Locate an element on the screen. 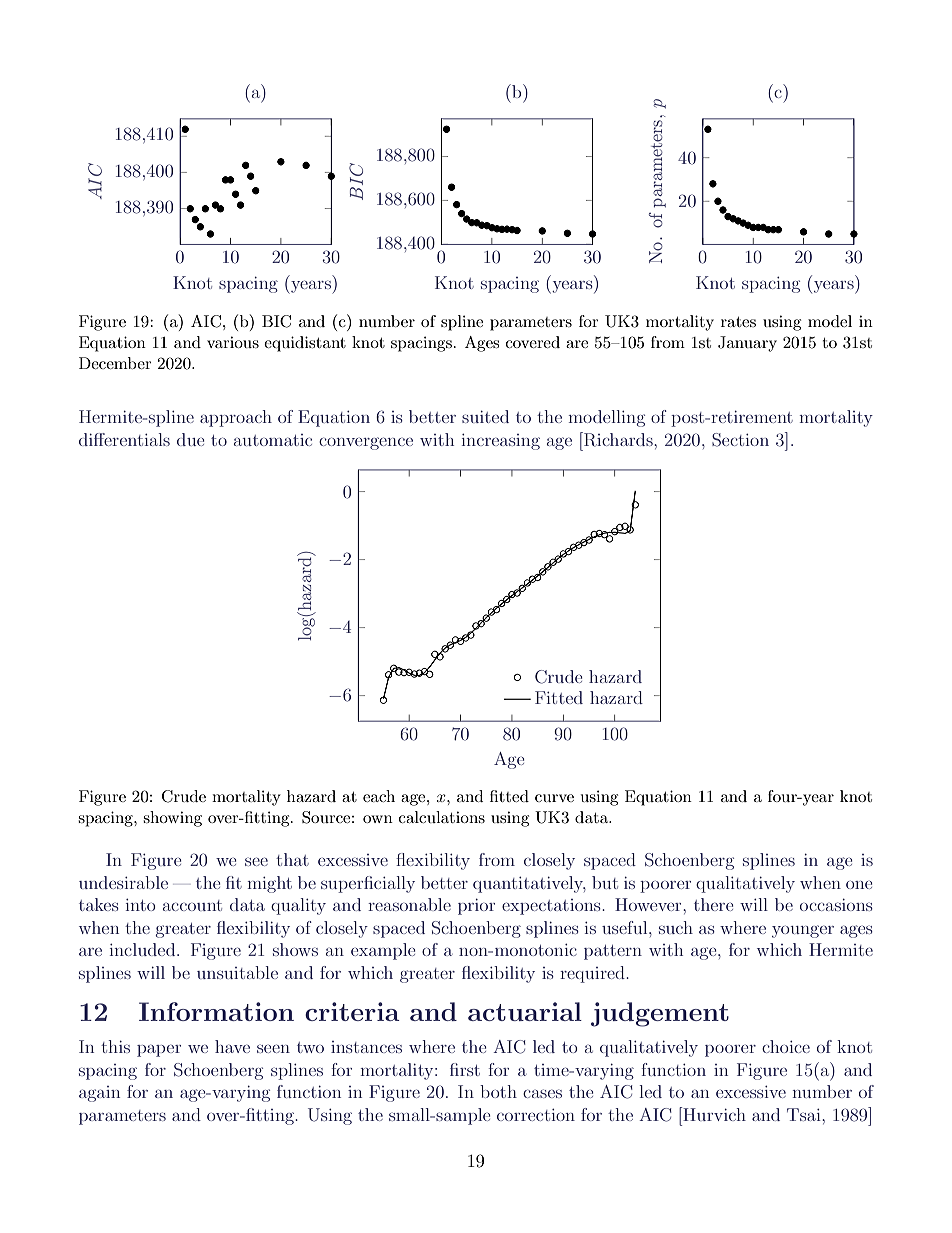 This screenshot has width=952, height=1233. various is located at coordinates (233, 342).
